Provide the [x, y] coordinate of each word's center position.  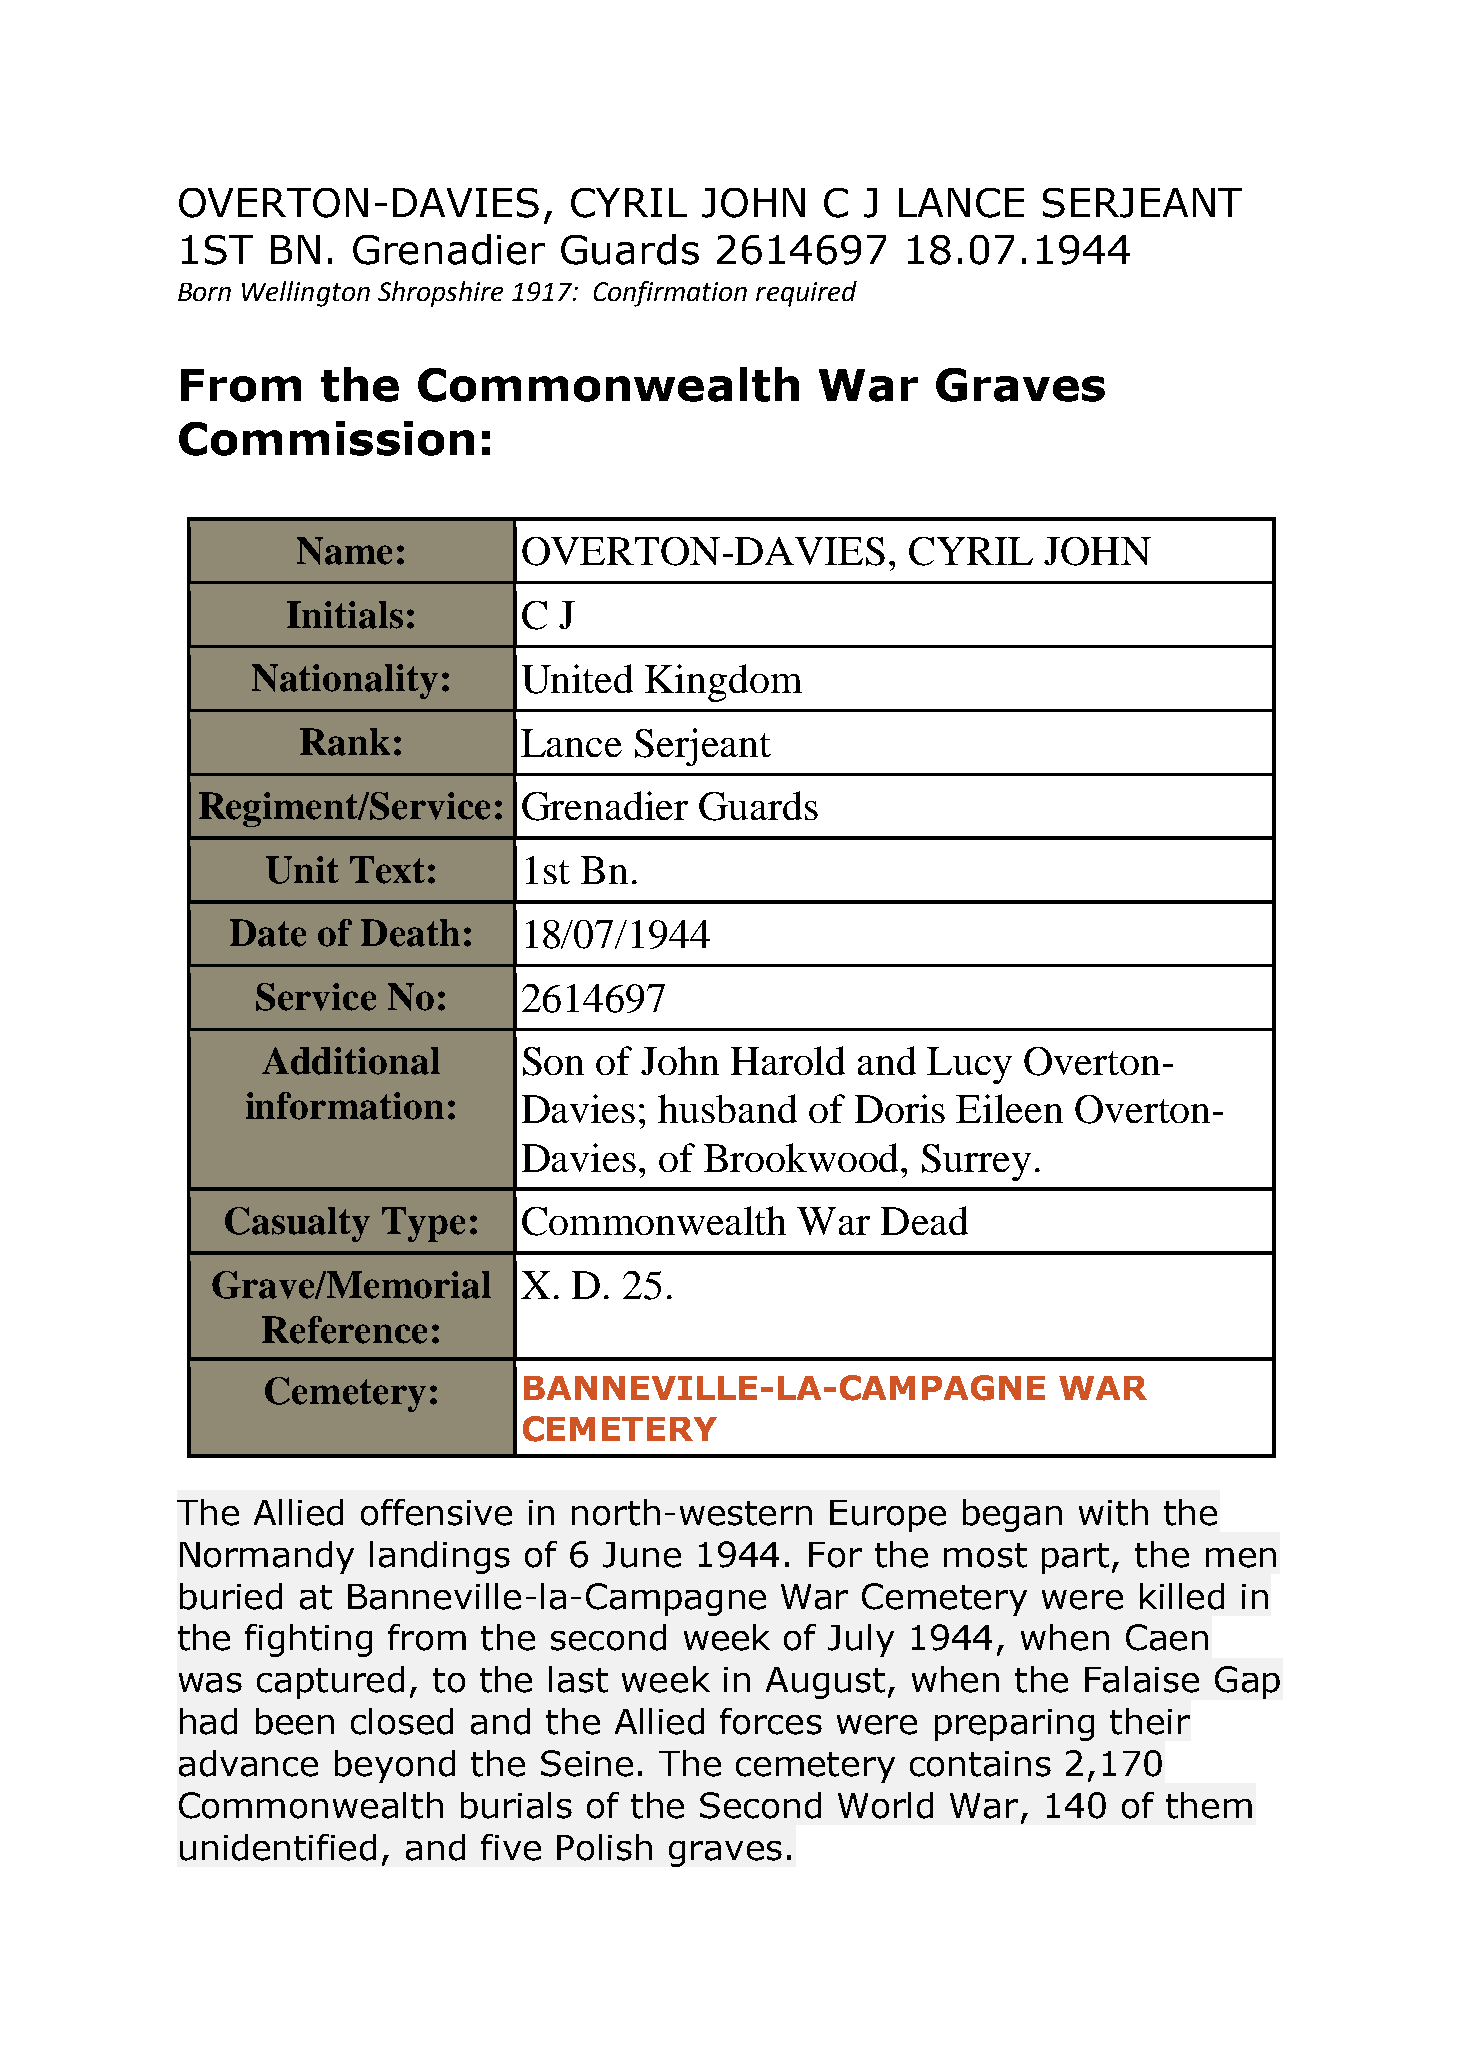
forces [771, 1721]
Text [387, 870]
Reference [344, 1330]
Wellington [306, 294]
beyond [395, 1766]
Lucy [969, 1065]
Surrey [976, 1162]
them [1209, 1805]
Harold [788, 1060]
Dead [924, 1220]
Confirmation [670, 294]
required [806, 294]
